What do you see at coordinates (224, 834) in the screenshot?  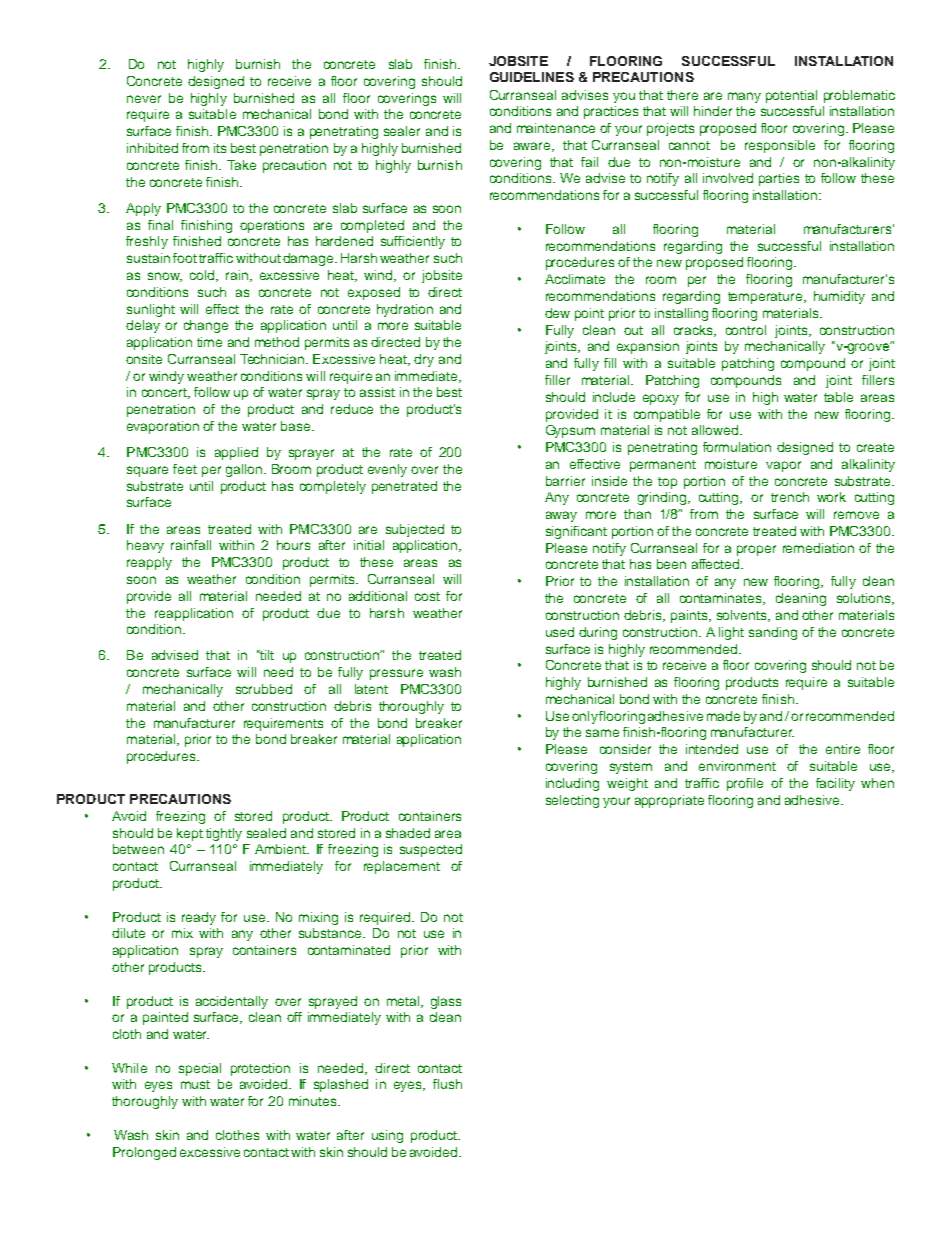 I see `tightly` at bounding box center [224, 834].
